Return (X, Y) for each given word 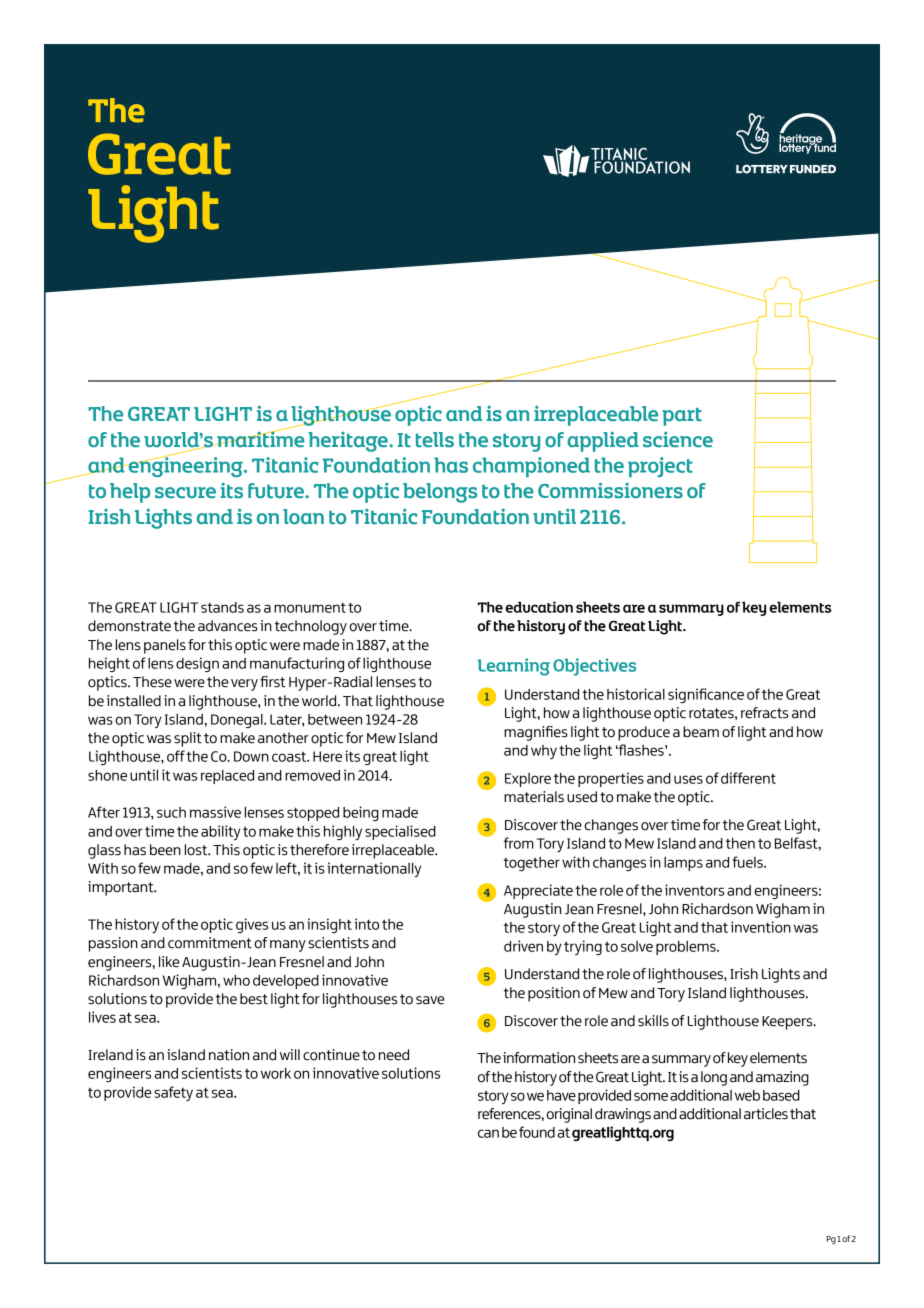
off (176, 756)
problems (687, 948)
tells (435, 440)
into (367, 924)
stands (222, 607)
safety (173, 1093)
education (539, 607)
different (748, 778)
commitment (210, 943)
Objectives (594, 667)
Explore (528, 780)
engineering (185, 465)
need (394, 1055)
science (678, 440)
